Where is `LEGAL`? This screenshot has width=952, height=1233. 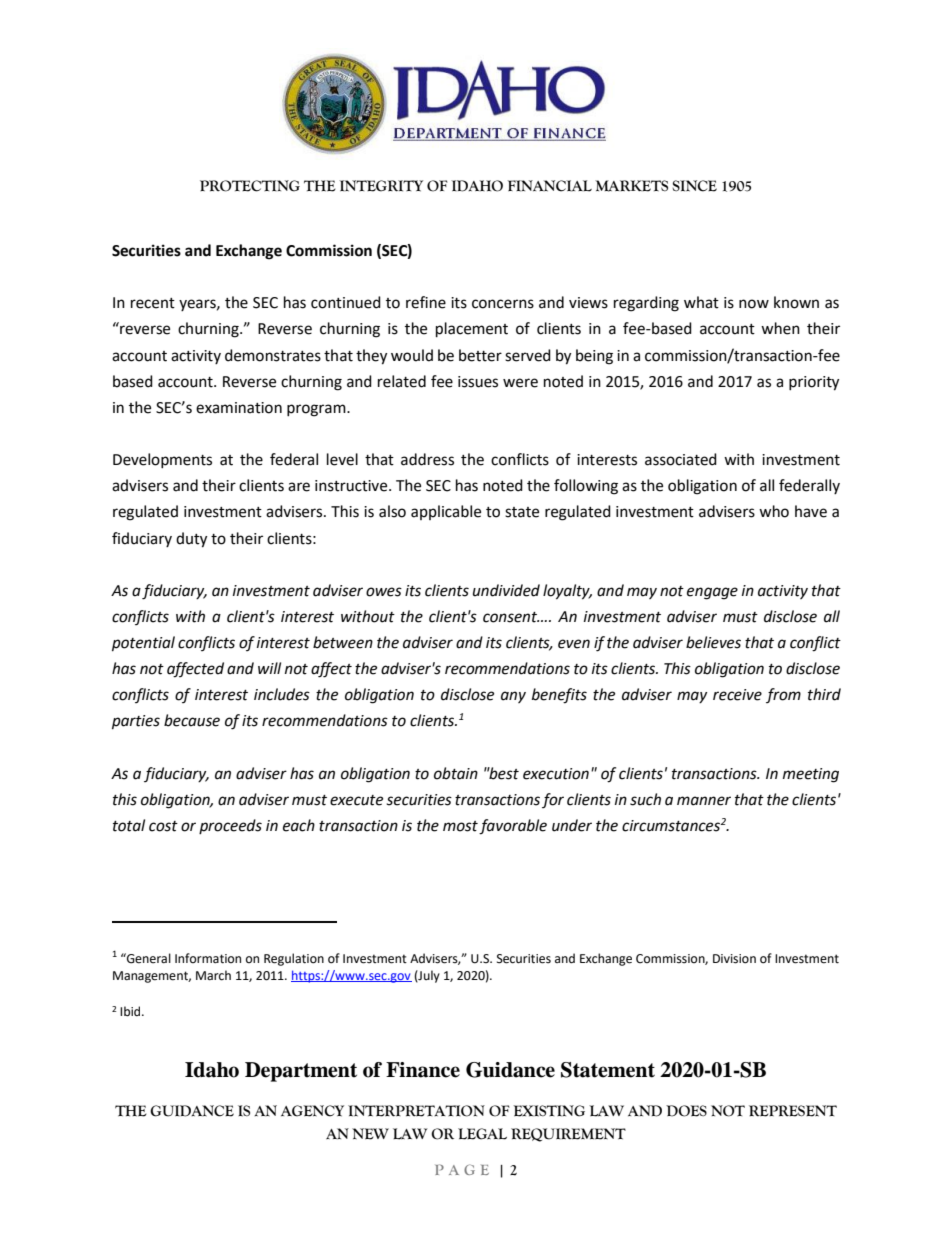
LEGAL is located at coordinates (482, 1134).
